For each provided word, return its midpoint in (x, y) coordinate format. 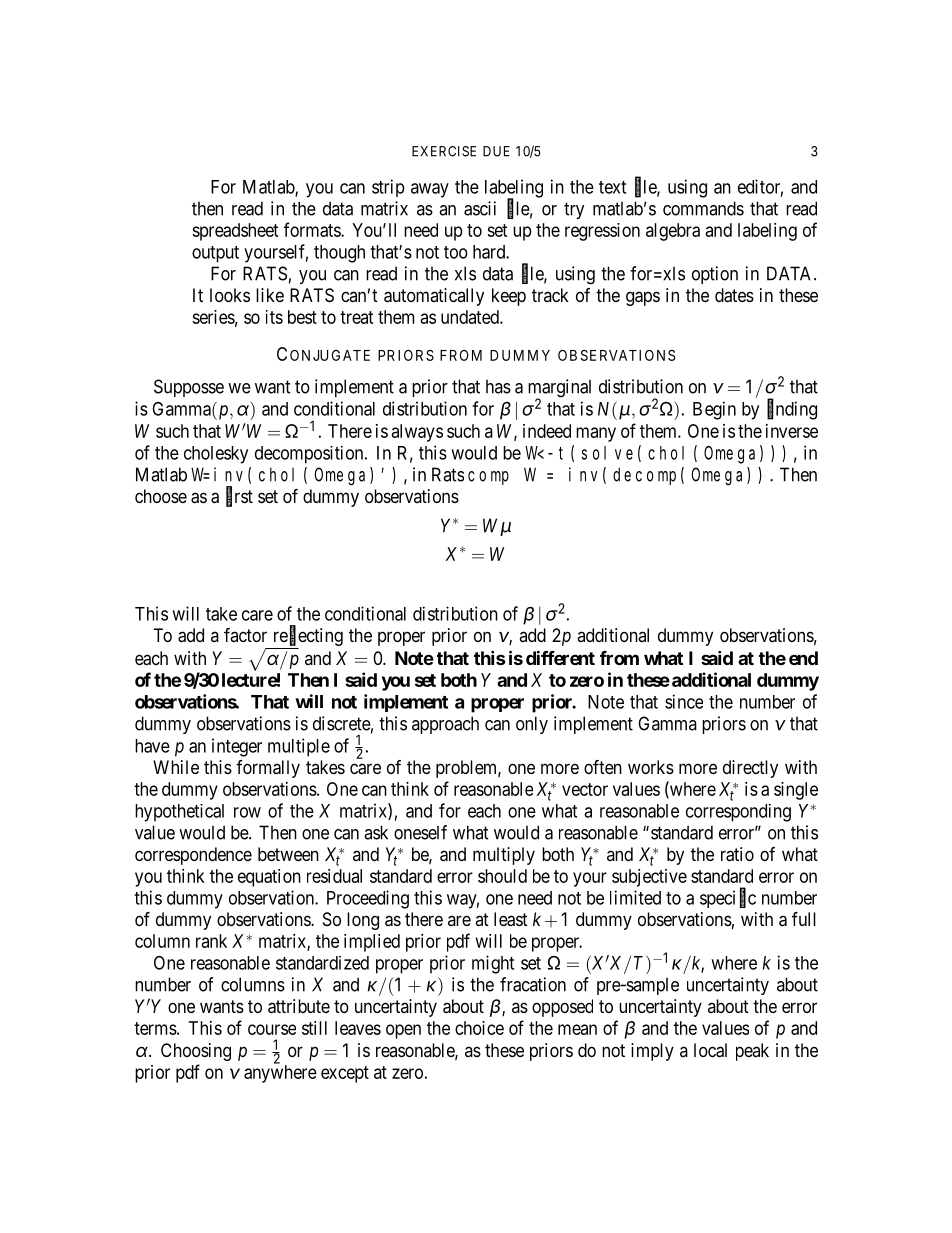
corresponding (738, 813)
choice (479, 1028)
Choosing (196, 1052)
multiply (504, 856)
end (803, 658)
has (498, 386)
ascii (480, 208)
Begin (714, 410)
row (247, 812)
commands (703, 208)
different (560, 658)
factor (245, 635)
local (710, 1050)
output (215, 254)
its (274, 317)
